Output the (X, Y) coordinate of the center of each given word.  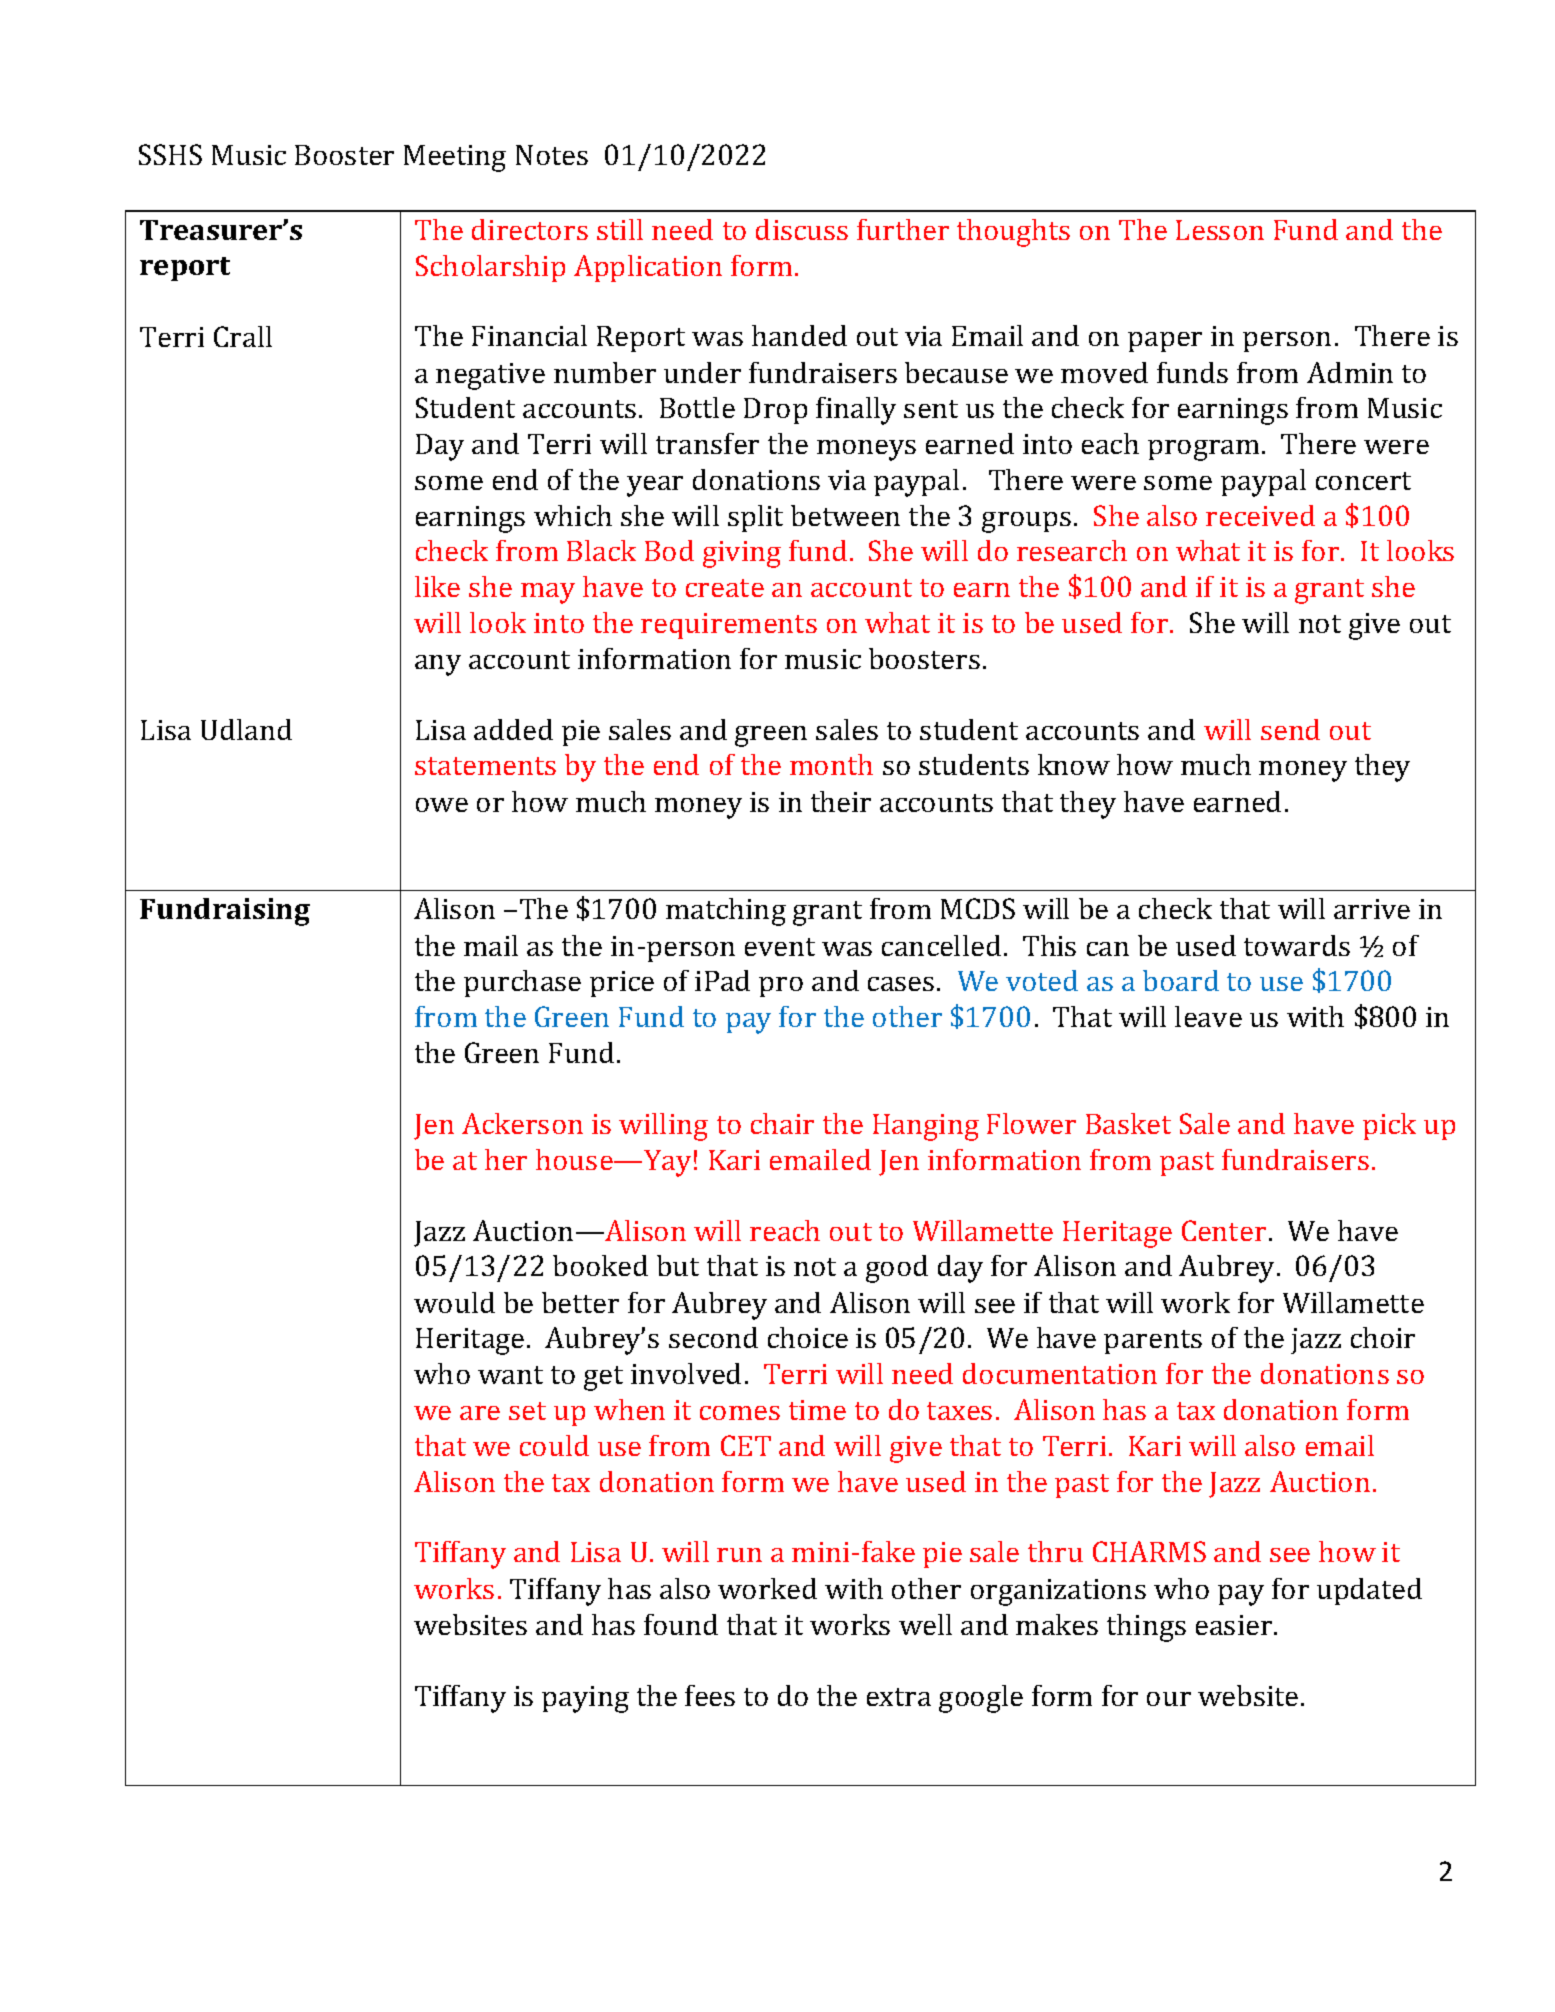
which (573, 515)
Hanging (926, 1127)
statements (485, 766)
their (841, 801)
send (1290, 729)
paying (585, 1699)
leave (1208, 1016)
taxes (959, 1411)
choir (1383, 1337)
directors (530, 229)
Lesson (1220, 230)
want (510, 1375)
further (903, 229)
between (845, 515)
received (1260, 515)
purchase (522, 983)
